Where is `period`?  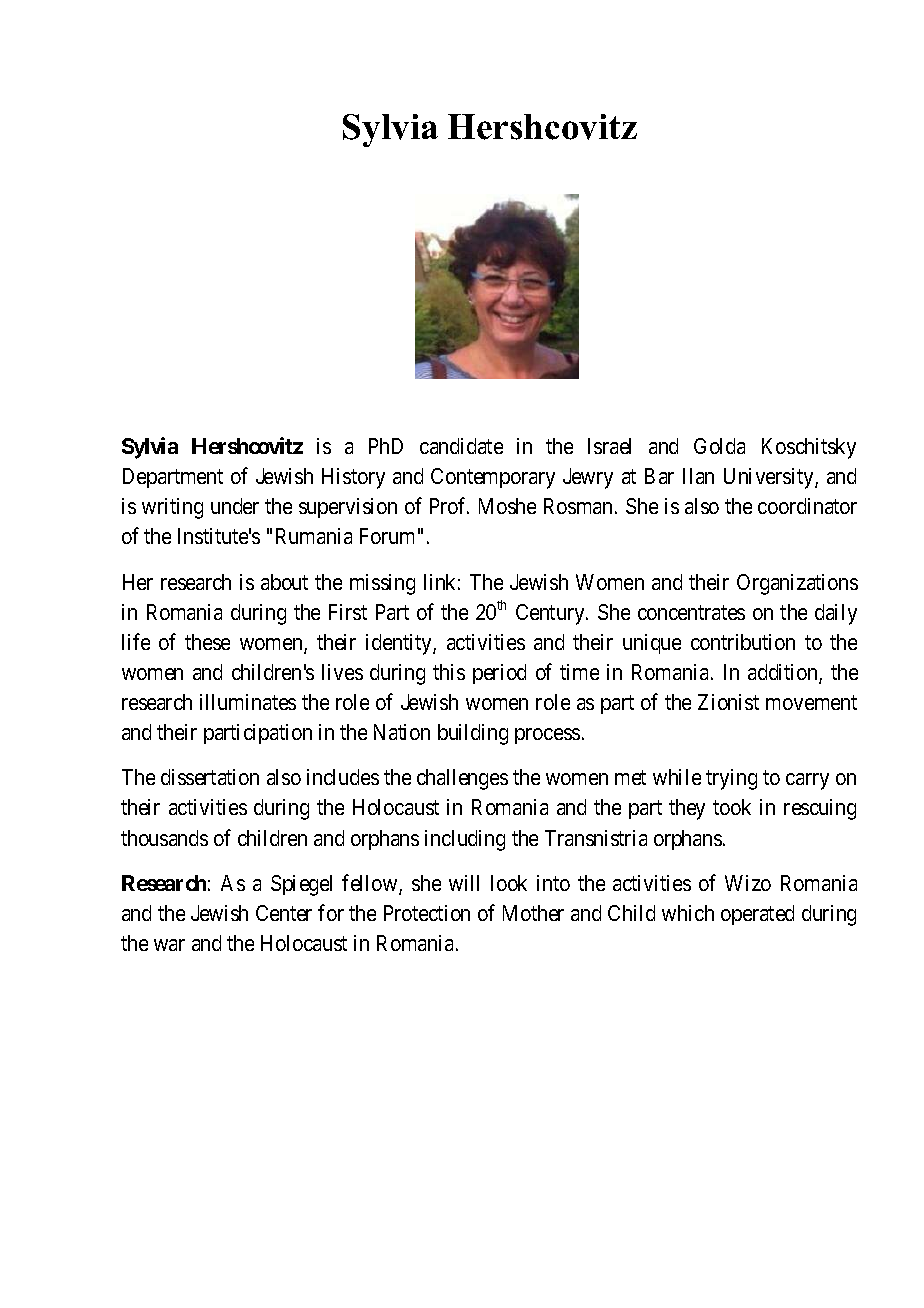 period is located at coordinates (499, 674).
